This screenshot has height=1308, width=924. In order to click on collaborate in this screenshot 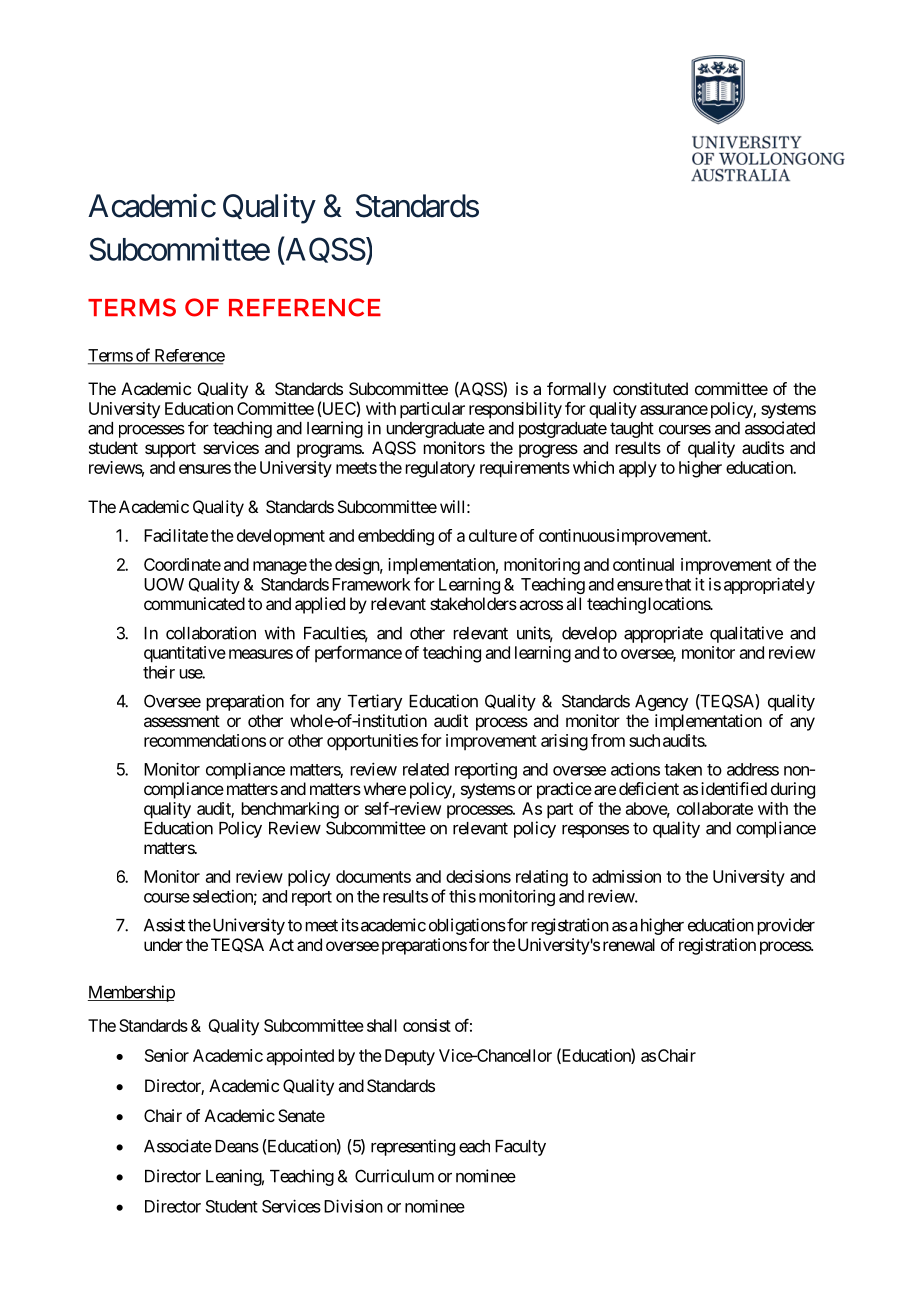, I will do `click(715, 808)`.
